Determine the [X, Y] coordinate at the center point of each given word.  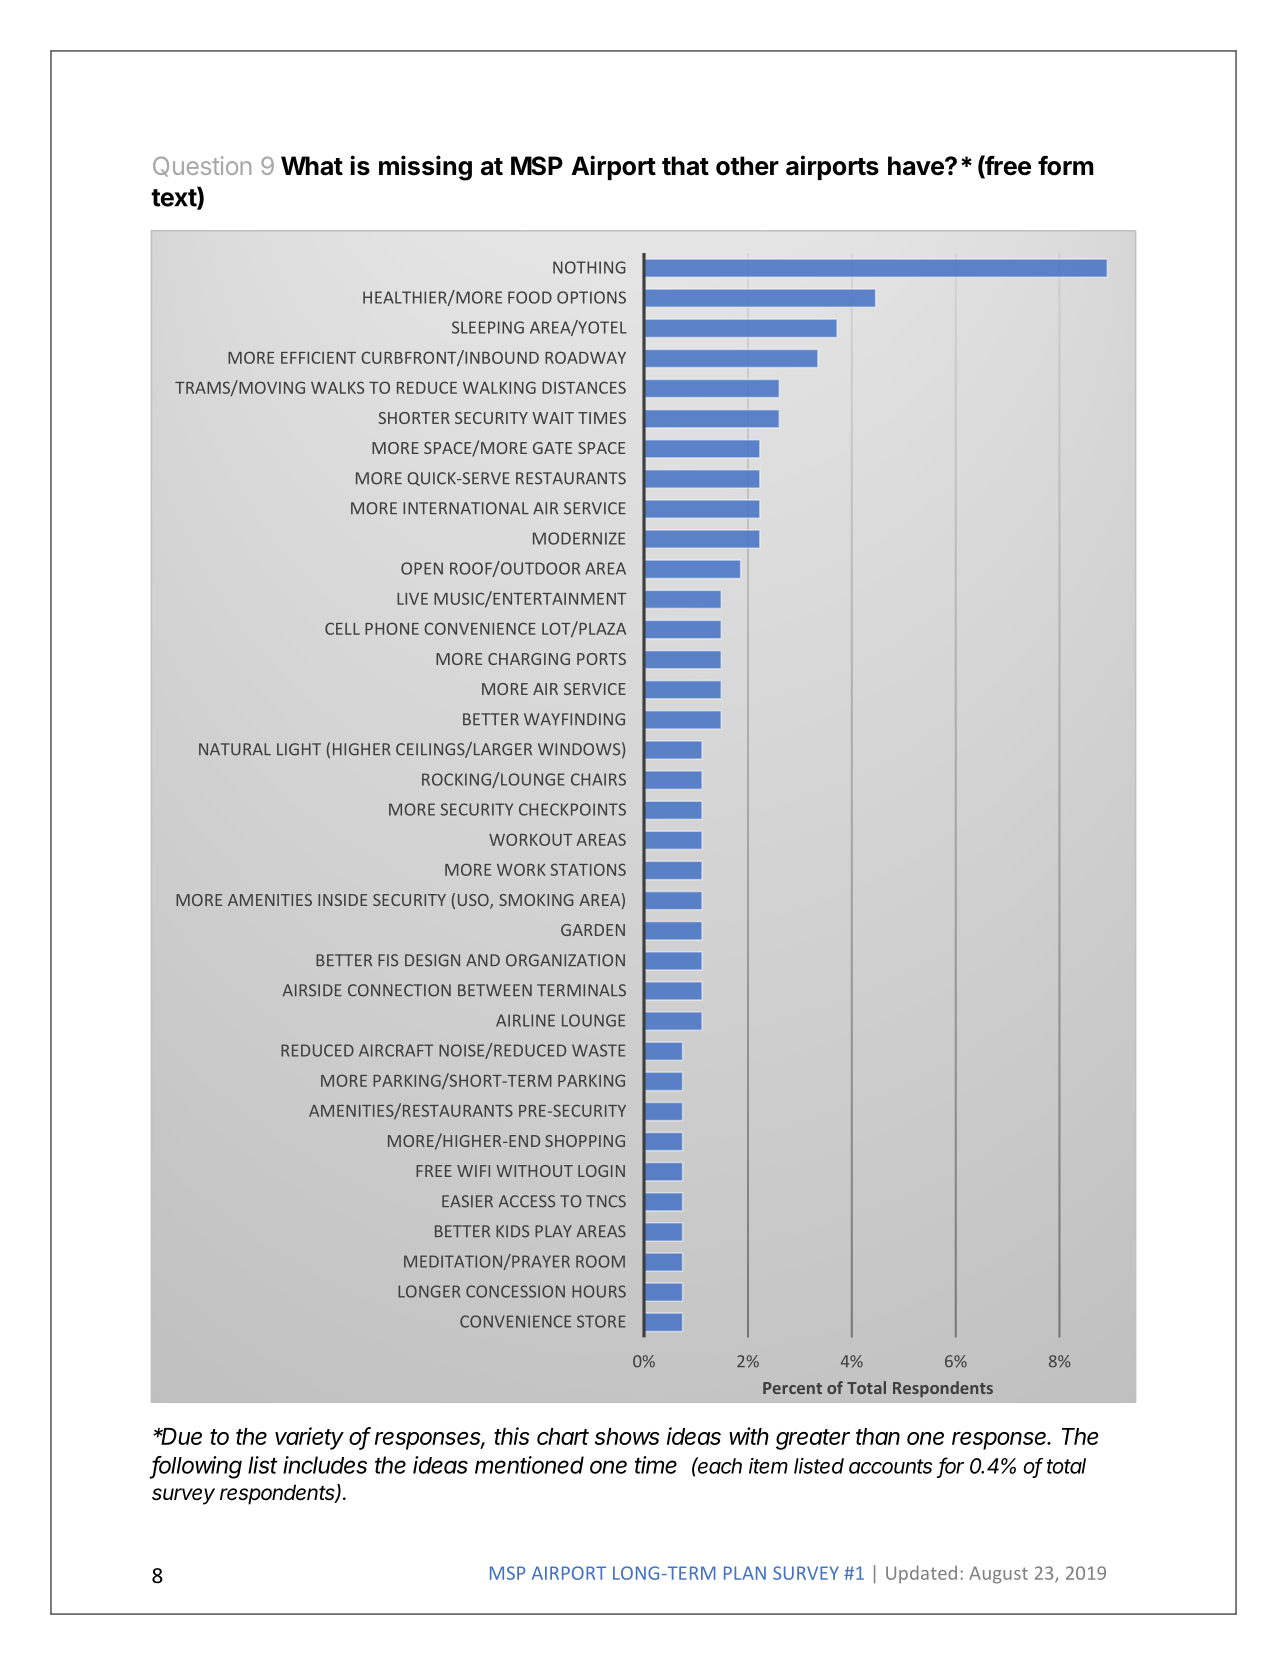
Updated [921, 1574]
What [312, 166]
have [917, 166]
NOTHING [589, 267]
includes [325, 1465]
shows [627, 1436]
